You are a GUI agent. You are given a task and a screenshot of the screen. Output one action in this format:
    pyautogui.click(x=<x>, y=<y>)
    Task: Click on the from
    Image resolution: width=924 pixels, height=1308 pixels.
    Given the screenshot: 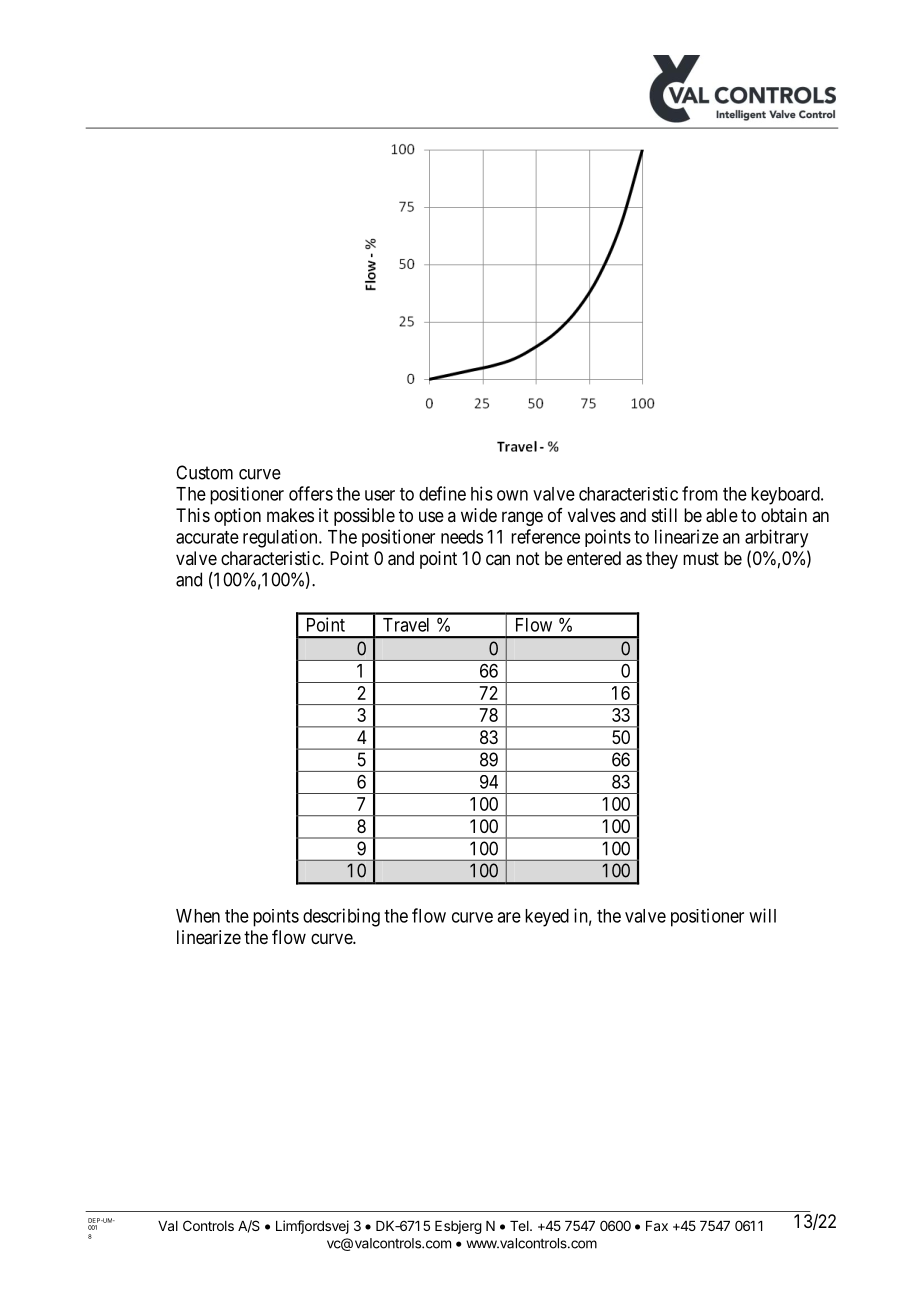 What is the action you would take?
    pyautogui.click(x=700, y=493)
